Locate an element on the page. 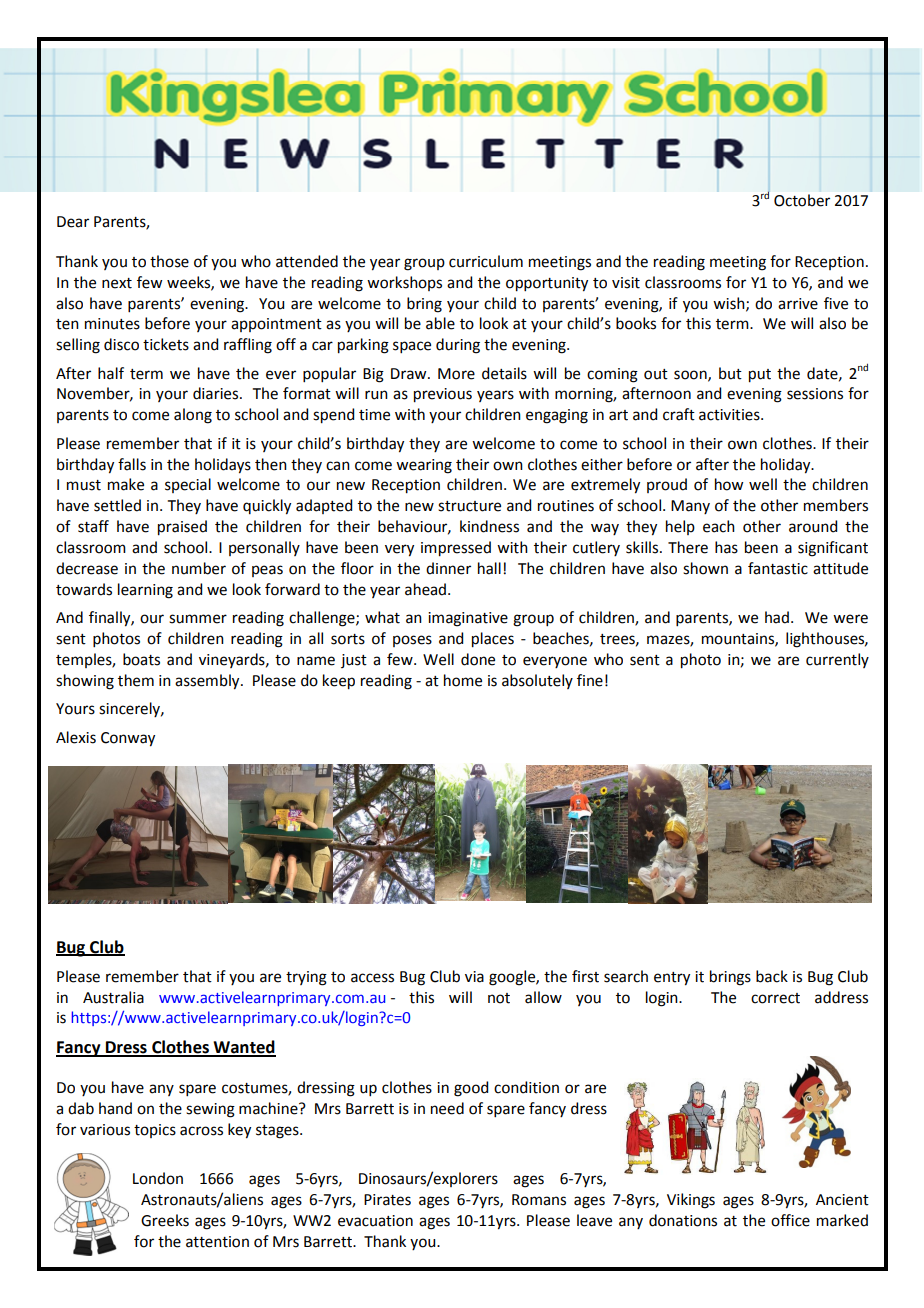 The height and width of the image is (1308, 924). currently is located at coordinates (837, 660).
